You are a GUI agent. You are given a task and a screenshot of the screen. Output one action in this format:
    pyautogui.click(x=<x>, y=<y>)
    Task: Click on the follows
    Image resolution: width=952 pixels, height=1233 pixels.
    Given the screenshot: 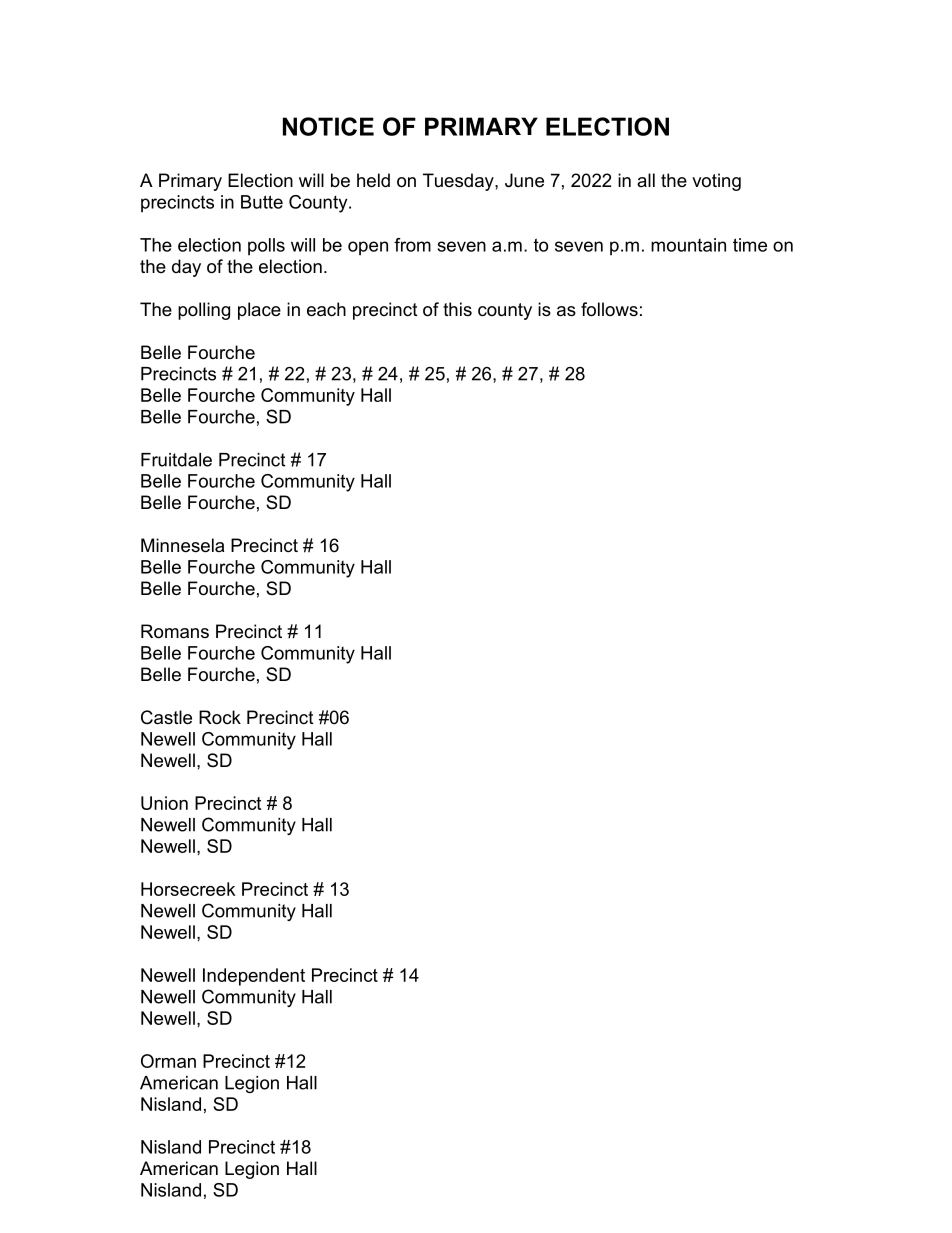 What is the action you would take?
    pyautogui.click(x=609, y=309)
